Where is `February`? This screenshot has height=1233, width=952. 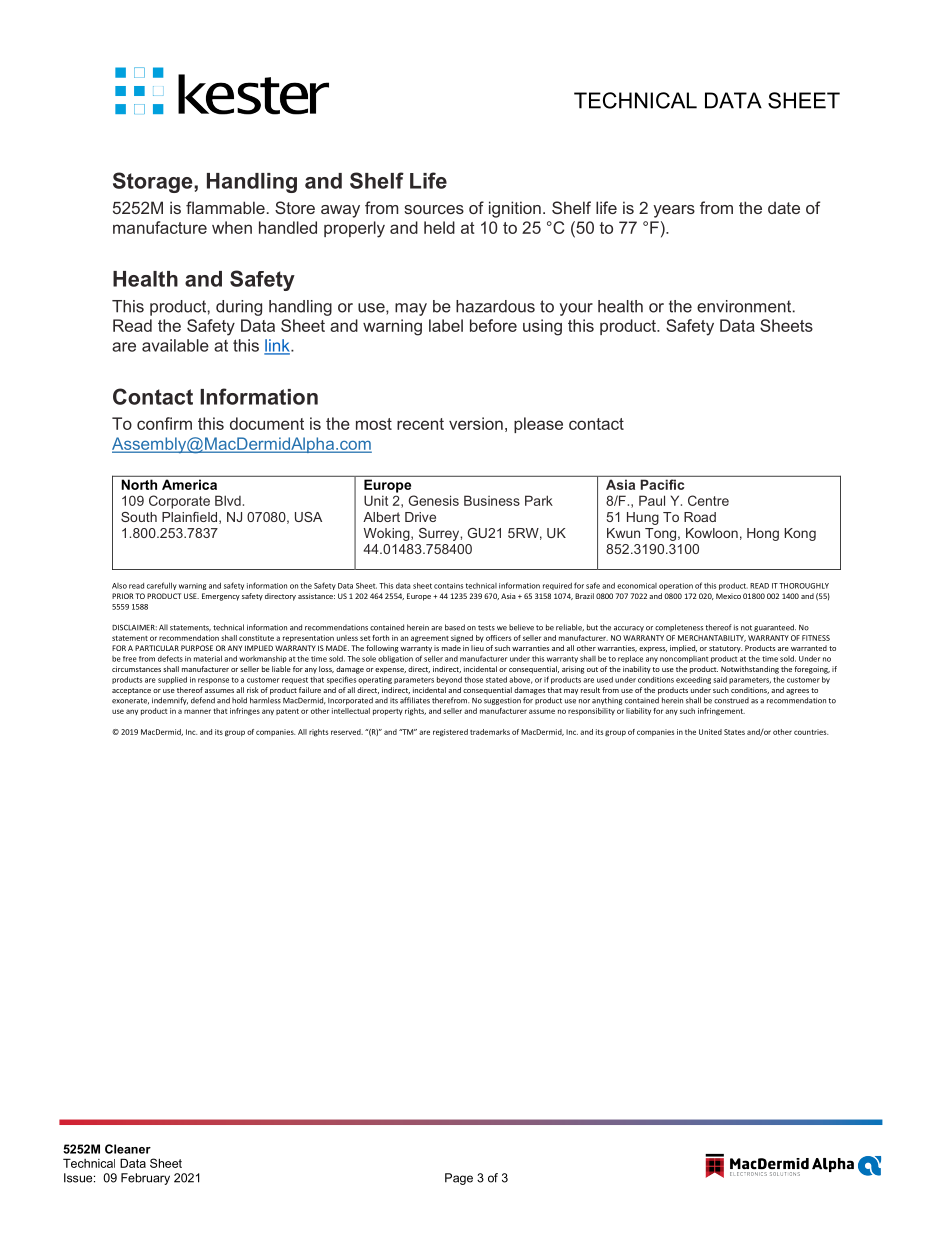
February is located at coordinates (145, 1179).
